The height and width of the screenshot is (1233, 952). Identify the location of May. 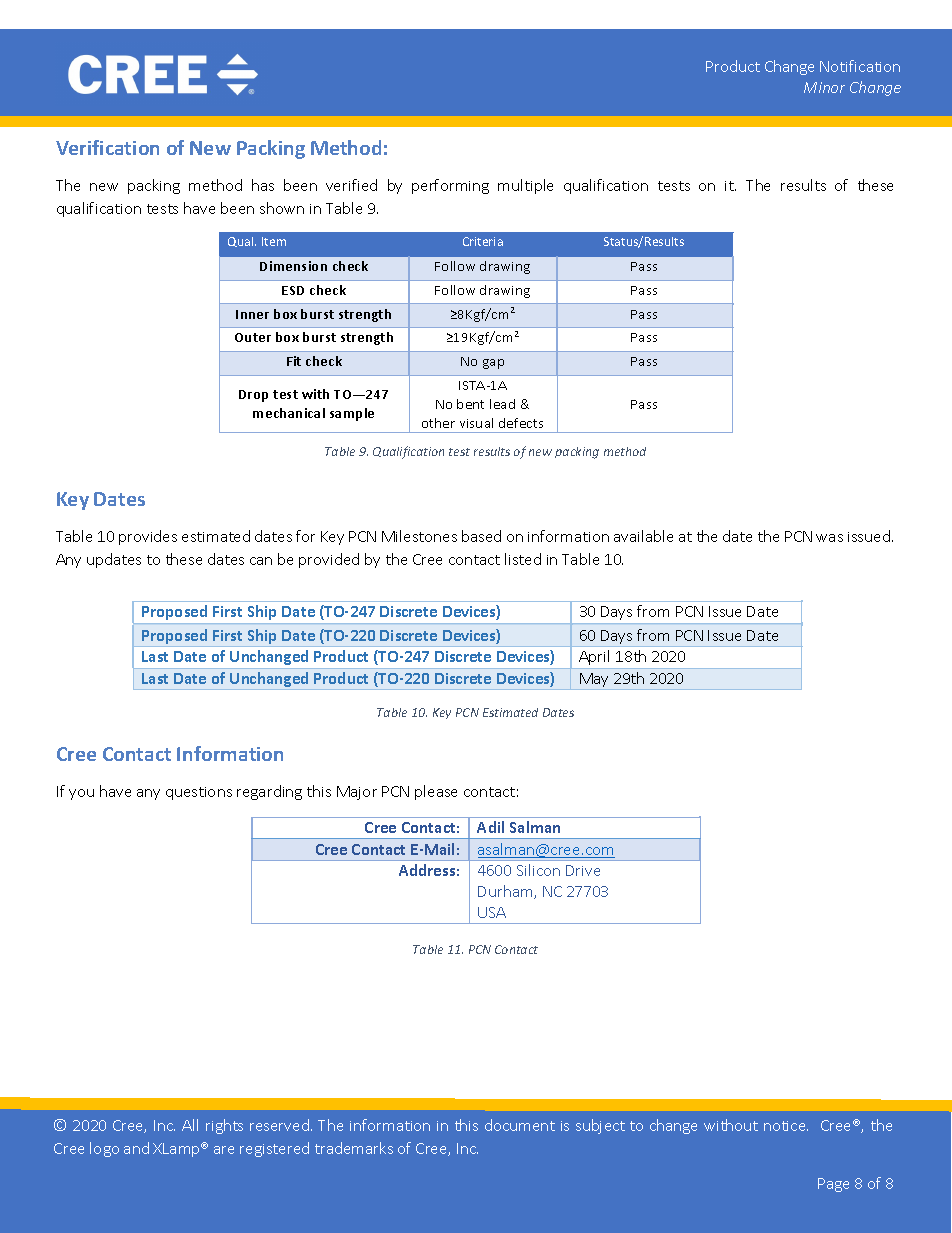
(595, 681).
